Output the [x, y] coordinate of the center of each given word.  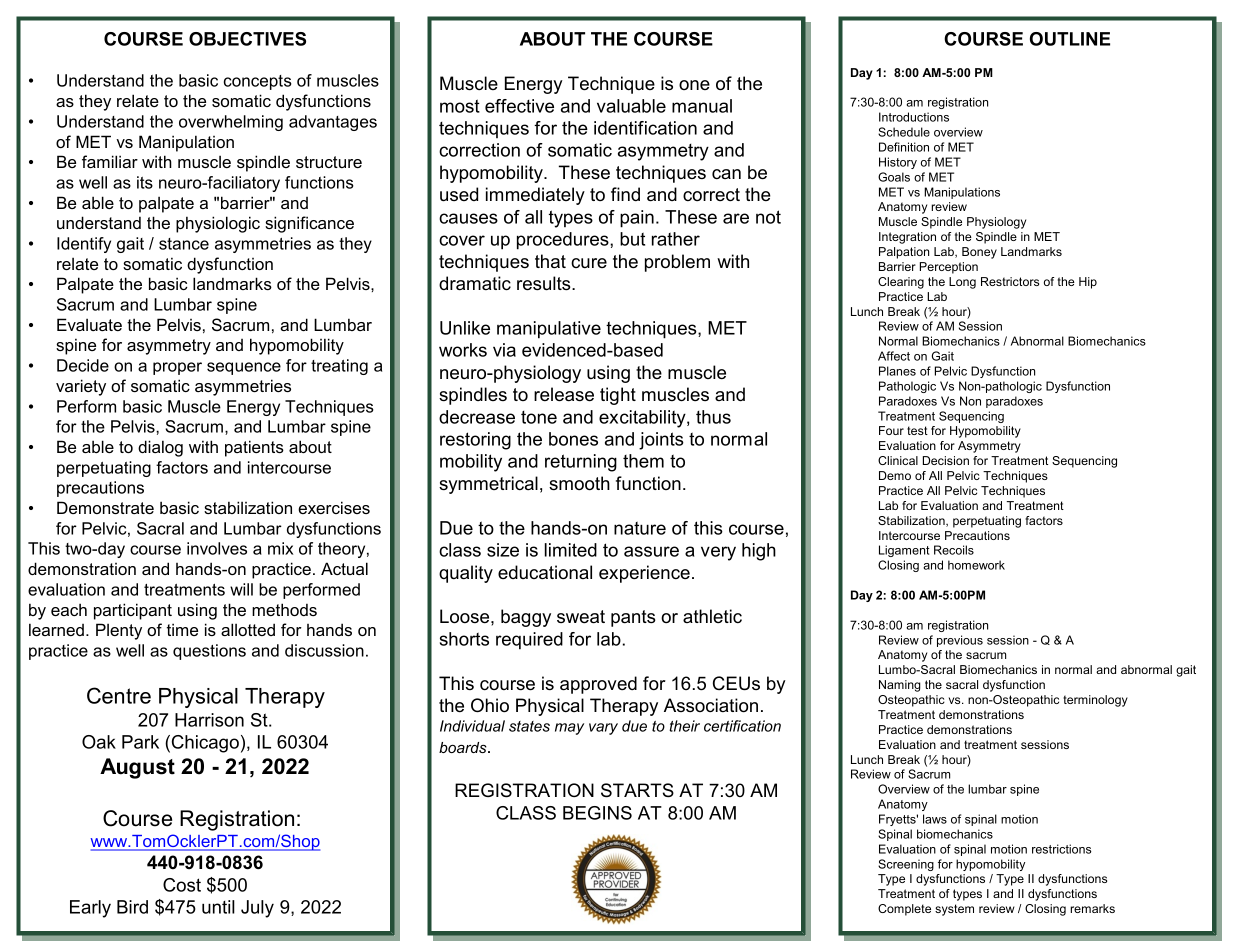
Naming [900, 686]
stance [184, 244]
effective [519, 106]
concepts [258, 82]
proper [177, 368]
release [564, 394]
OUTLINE [1070, 39]
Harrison [209, 720]
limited [571, 550]
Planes [897, 371]
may [569, 729]
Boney [979, 253]
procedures [564, 241]
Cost [182, 885]
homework [976, 565]
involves [217, 548]
